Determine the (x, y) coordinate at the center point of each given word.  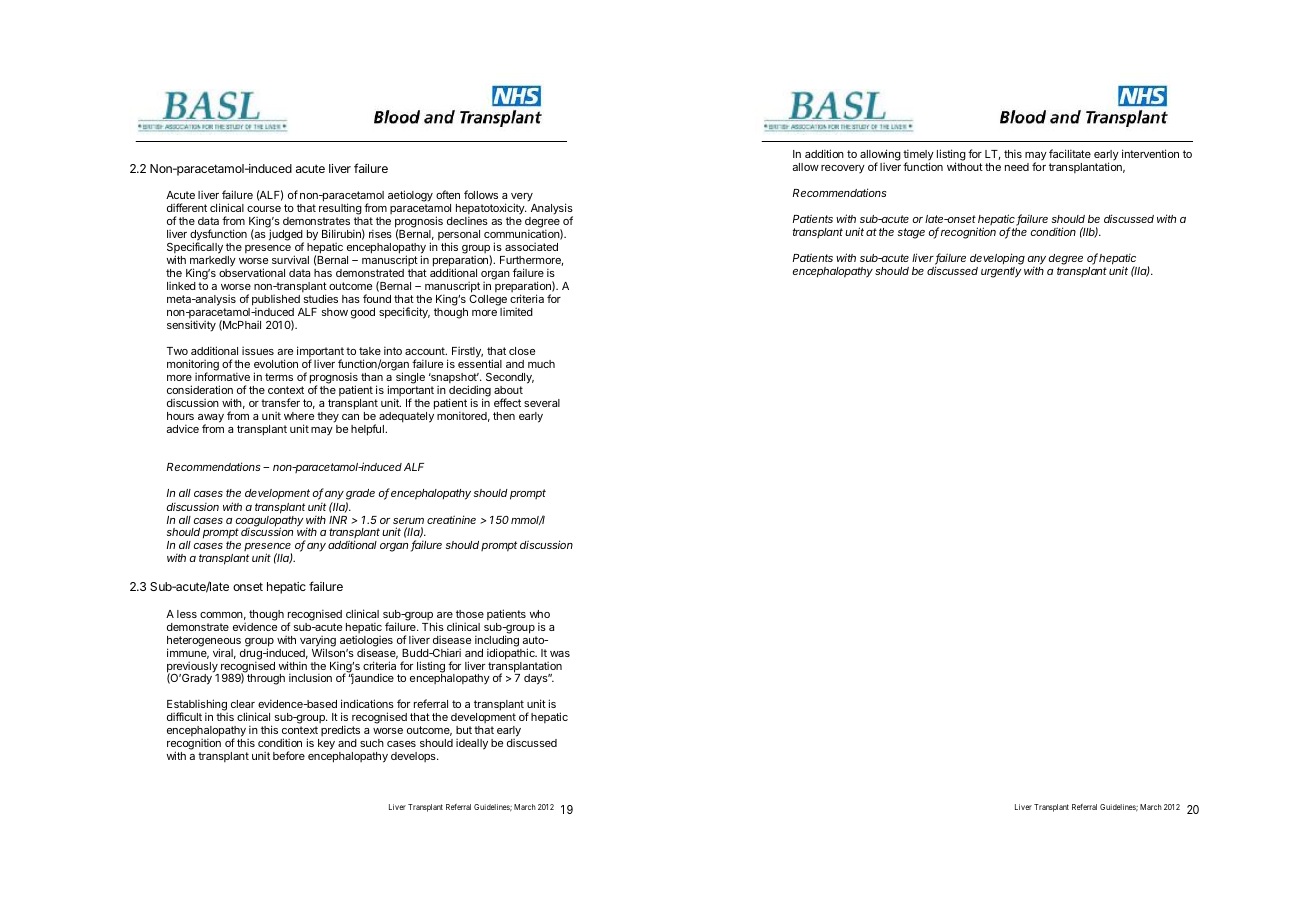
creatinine (451, 519)
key (326, 744)
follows (481, 194)
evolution (276, 363)
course (264, 209)
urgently (1001, 272)
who (539, 614)
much (541, 364)
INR (338, 520)
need (1017, 167)
